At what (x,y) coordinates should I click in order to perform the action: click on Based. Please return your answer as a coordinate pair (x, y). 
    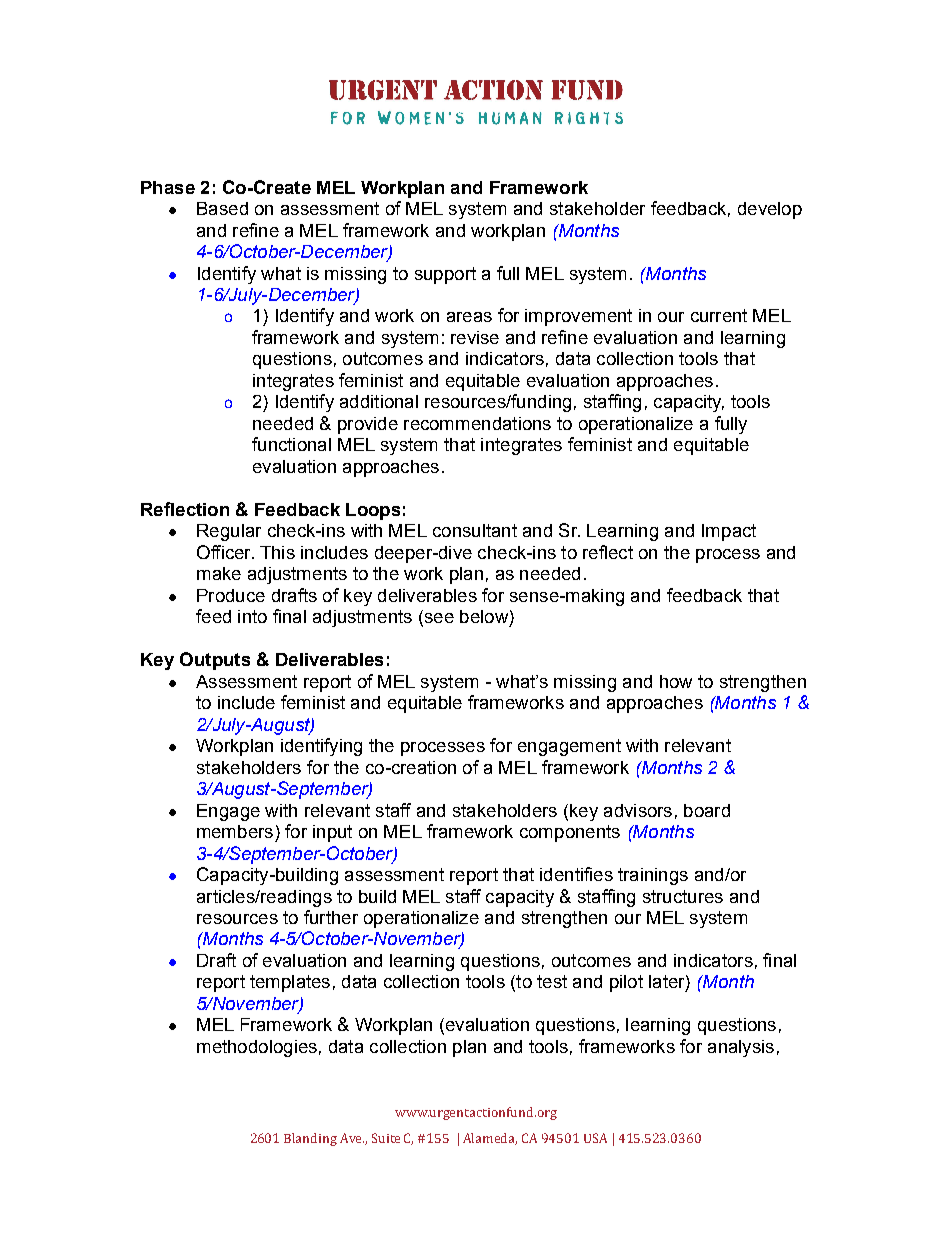
    Looking at the image, I should click on (222, 208).
